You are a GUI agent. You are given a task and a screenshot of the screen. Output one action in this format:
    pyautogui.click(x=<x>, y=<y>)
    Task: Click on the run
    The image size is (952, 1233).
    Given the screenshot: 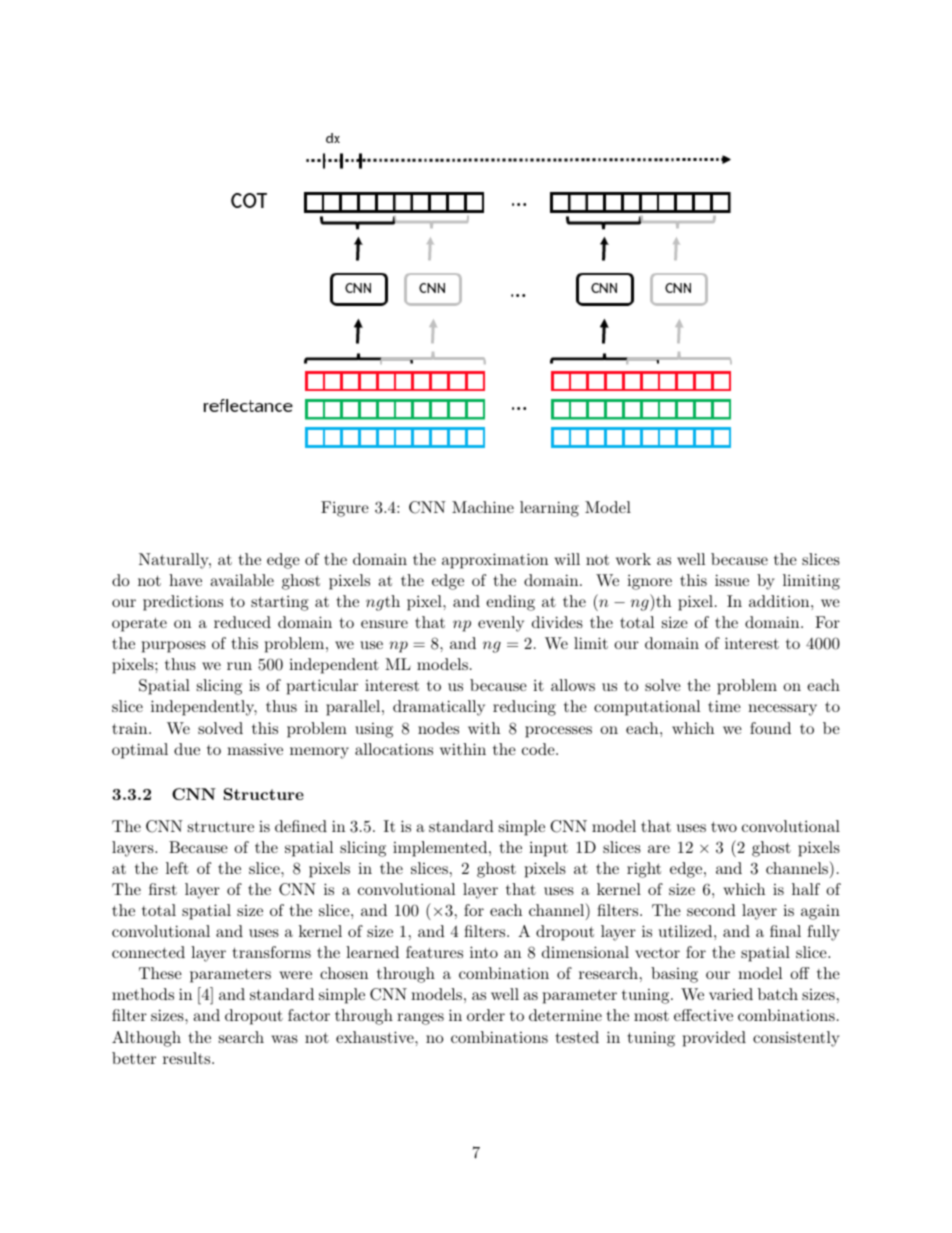 What is the action you would take?
    pyautogui.click(x=239, y=666)
